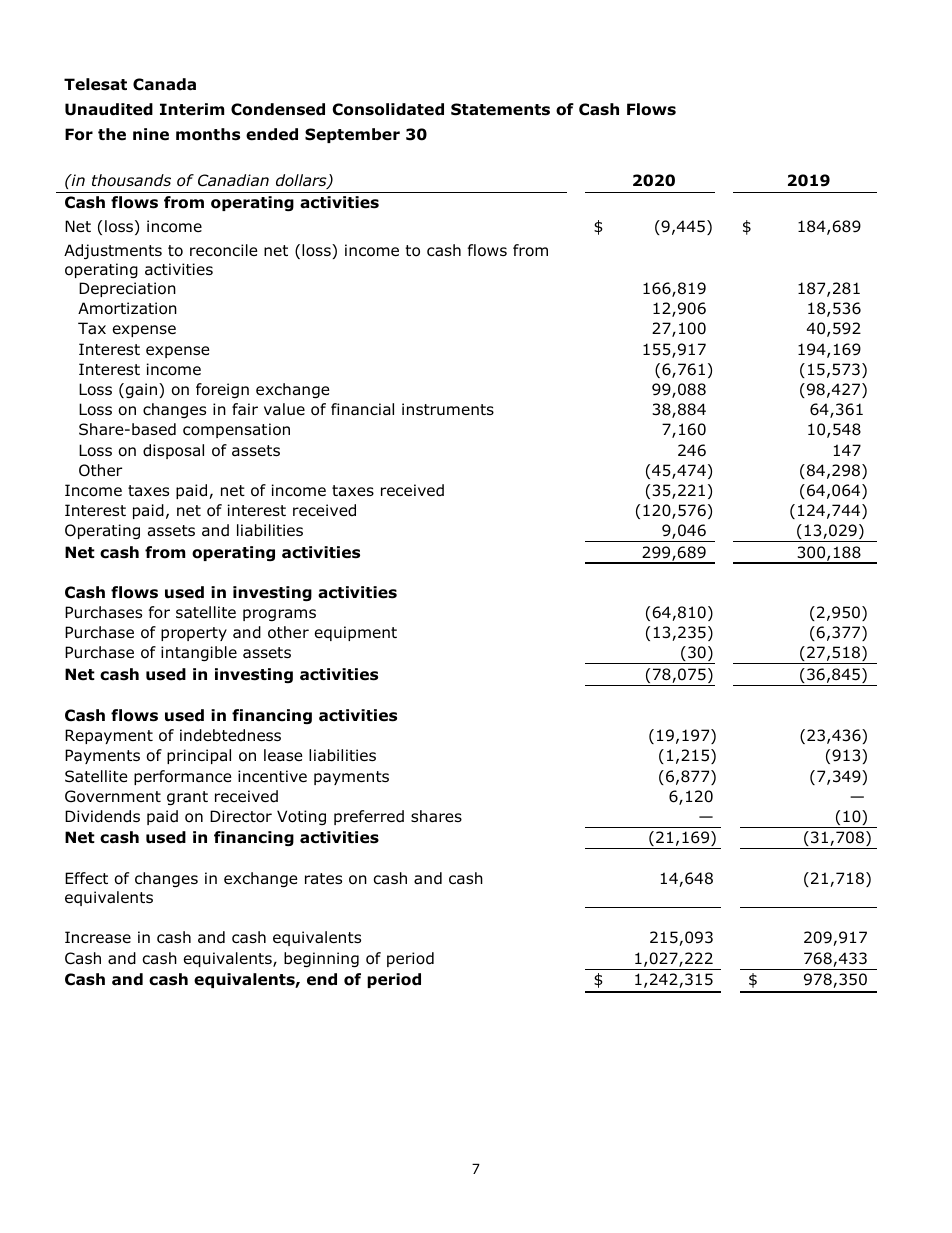 The image size is (952, 1233). What do you see at coordinates (98, 937) in the document?
I see `Increase` at bounding box center [98, 937].
